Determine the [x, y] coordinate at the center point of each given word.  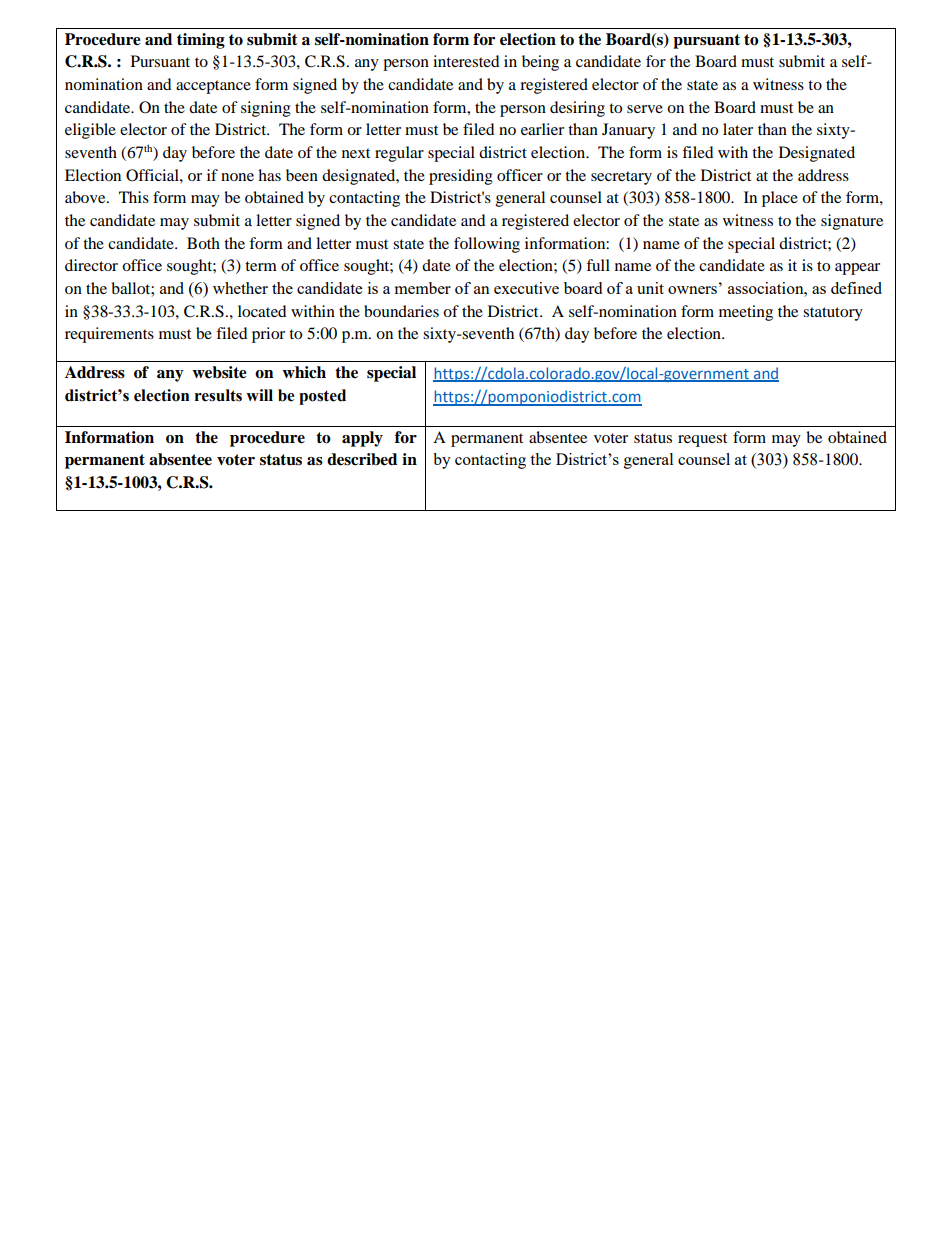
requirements [109, 335]
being [540, 63]
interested [466, 61]
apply [362, 439]
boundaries [401, 311]
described [362, 459]
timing [201, 41]
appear [857, 269]
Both [203, 243]
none [237, 177]
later [738, 129]
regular [399, 154]
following [487, 245]
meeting [746, 313]
